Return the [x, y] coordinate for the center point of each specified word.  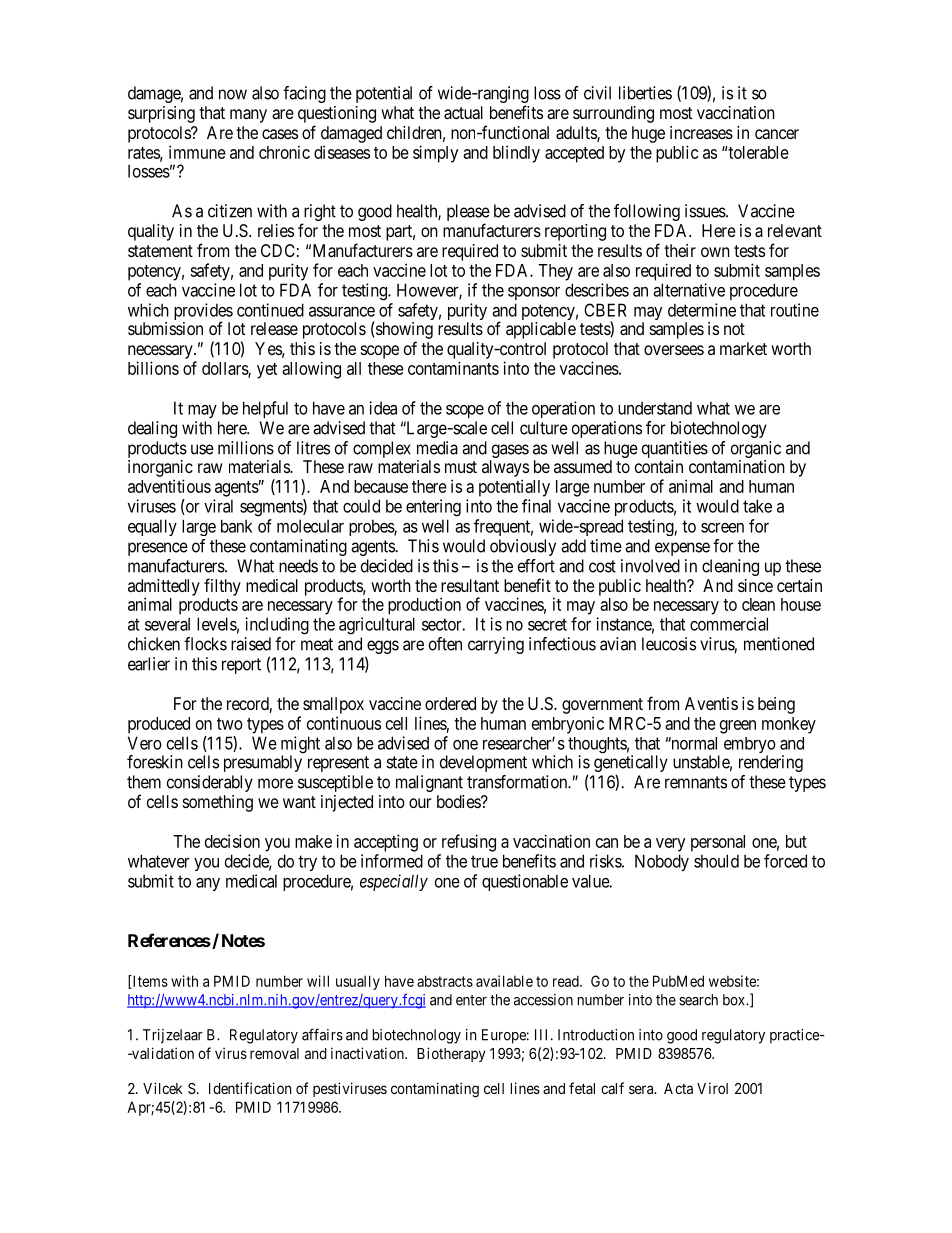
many [248, 116]
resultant [470, 585]
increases [701, 132]
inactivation [368, 1053]
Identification [250, 1088]
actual [463, 112]
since [755, 585]
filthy [222, 587]
